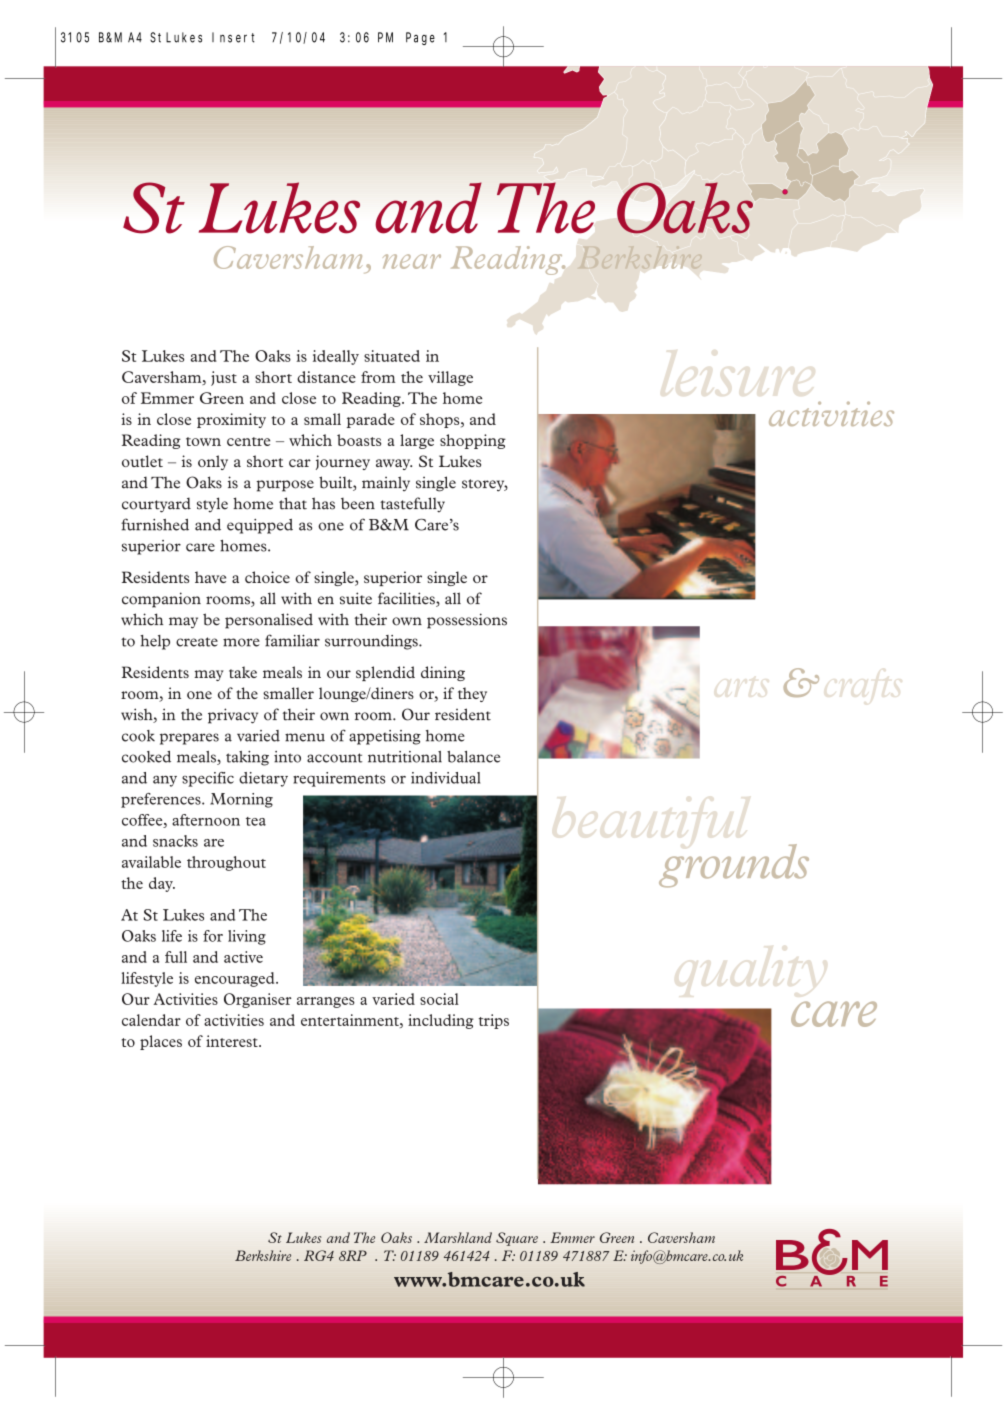 This image has height=1424, width=1006. Describe the element at coordinates (420, 38) in the image. I see `Page` at that location.
